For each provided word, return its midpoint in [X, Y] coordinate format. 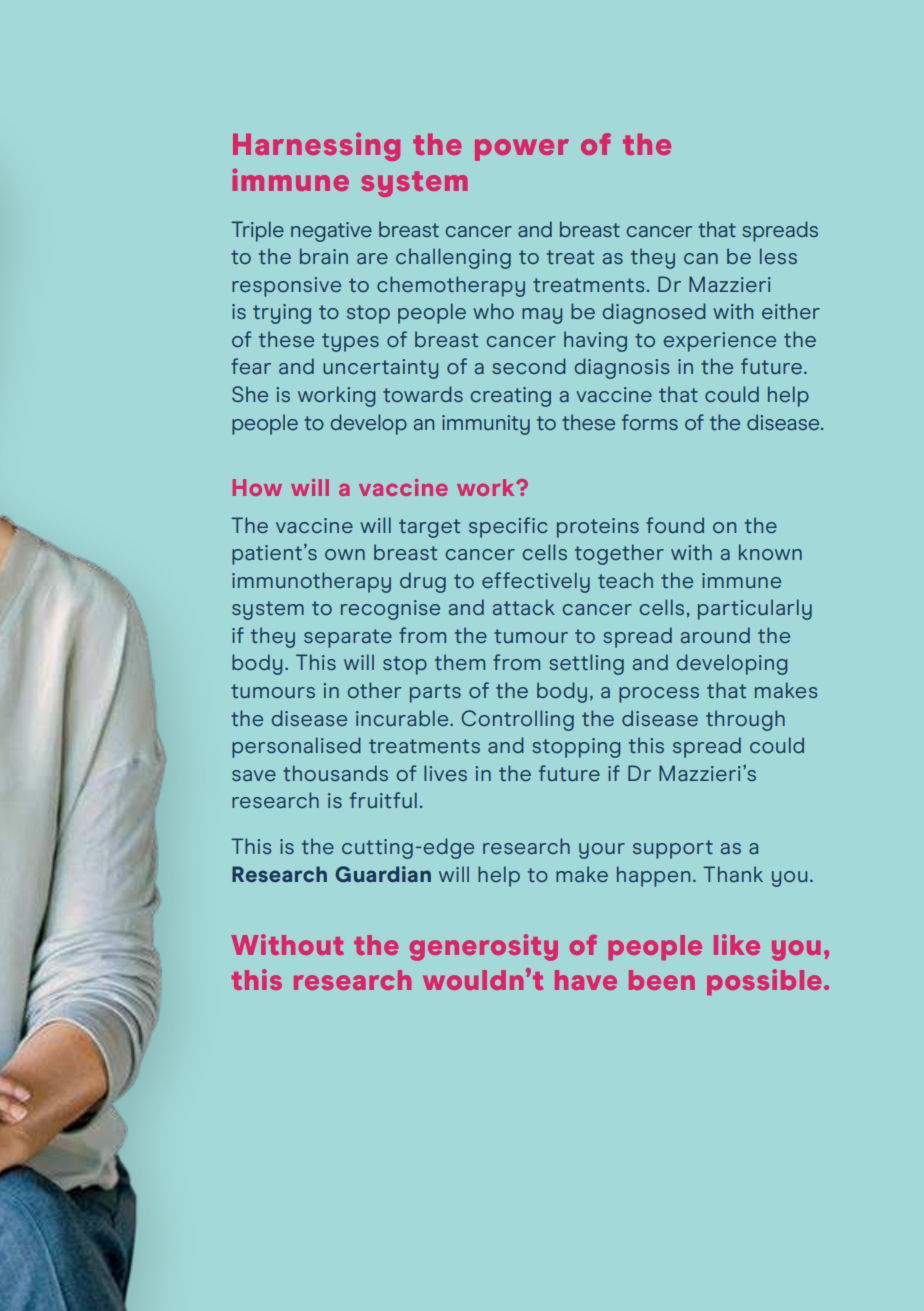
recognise [390, 610]
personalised [296, 747]
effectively [536, 582]
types [350, 342]
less [778, 256]
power [522, 150]
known [770, 552]
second [529, 366]
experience [719, 342]
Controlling [517, 720]
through [745, 720]
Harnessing [316, 146]
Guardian [383, 874]
